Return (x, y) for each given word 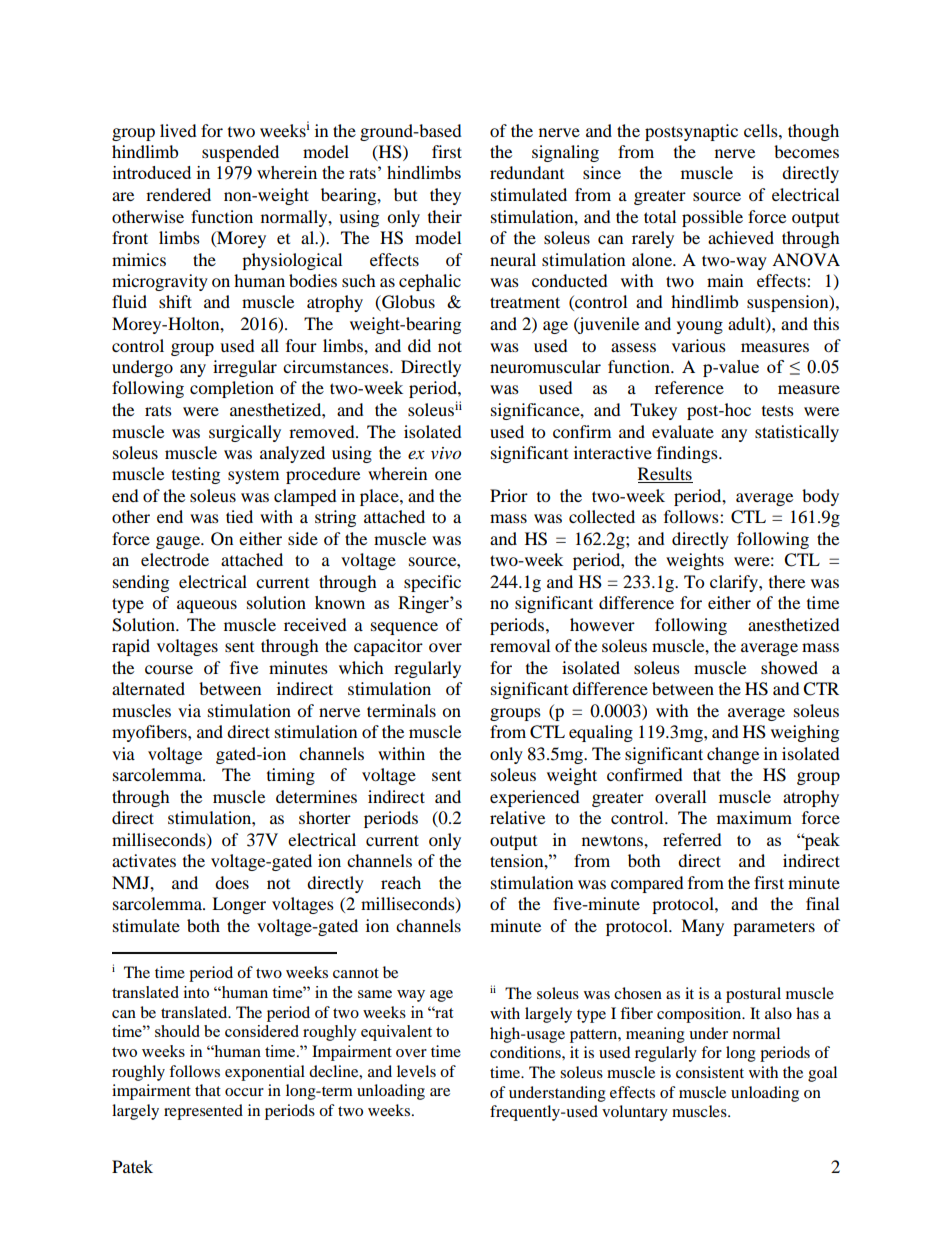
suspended (240, 153)
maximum (754, 817)
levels (416, 1071)
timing (291, 776)
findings (688, 454)
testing (196, 475)
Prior (509, 495)
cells (762, 130)
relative (517, 817)
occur (244, 1092)
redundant (527, 172)
